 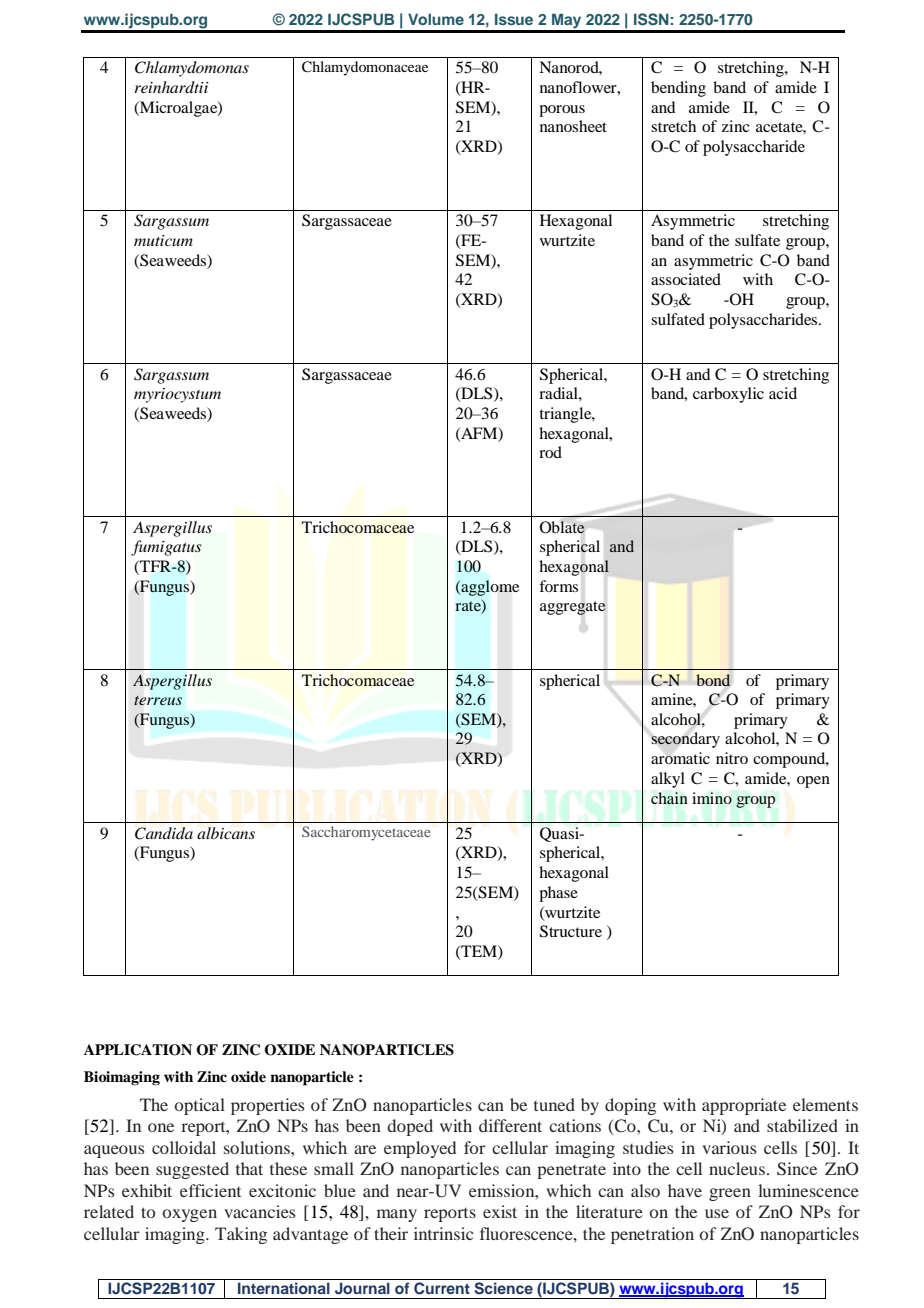 I want to click on forms, so click(x=558, y=586).
